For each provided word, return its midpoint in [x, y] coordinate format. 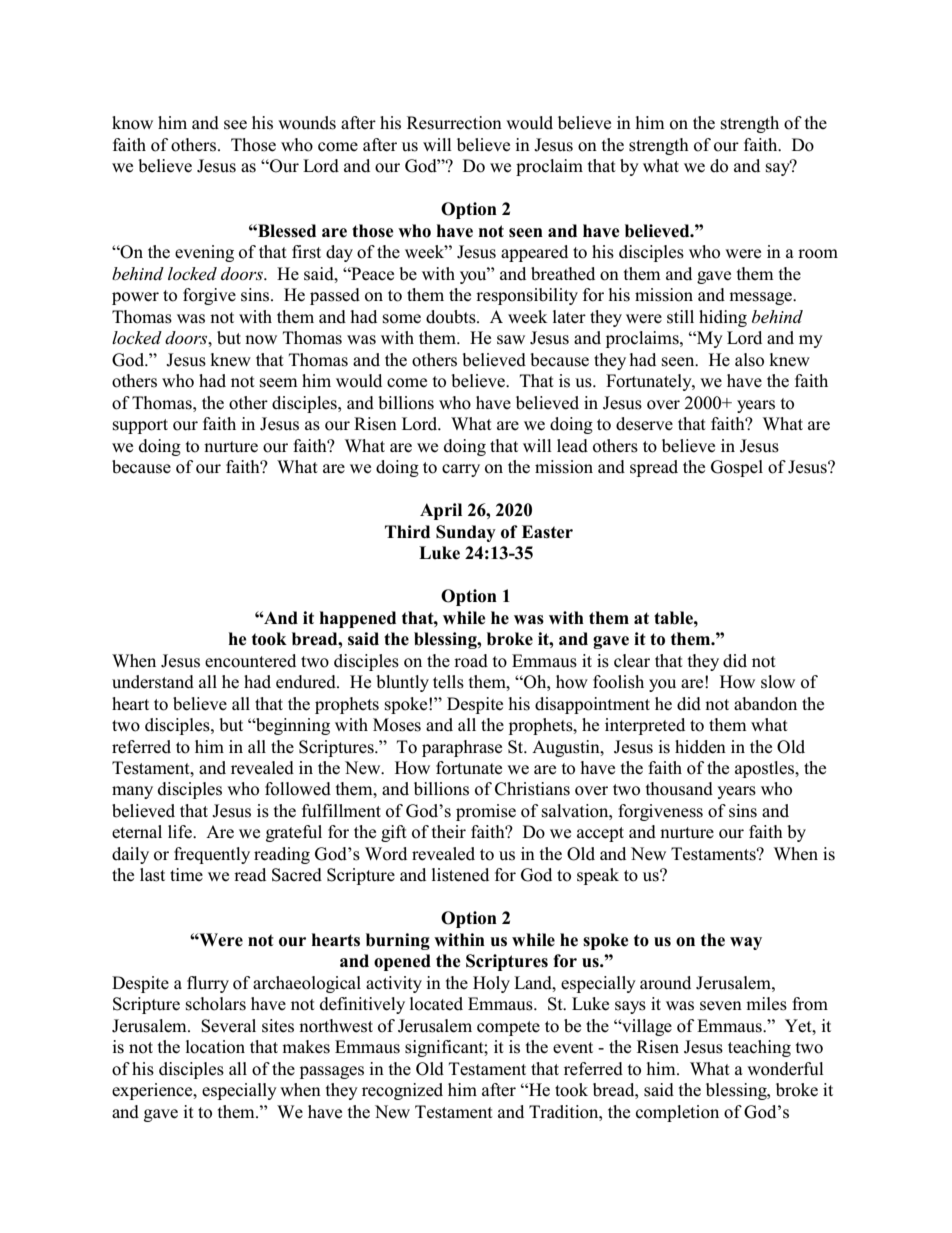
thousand [679, 789]
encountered [250, 661]
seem [279, 383]
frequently [212, 855]
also [749, 360]
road [471, 661]
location [215, 1047]
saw [511, 340]
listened [460, 875]
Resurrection [454, 123]
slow [778, 682]
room [818, 254]
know [132, 123]
